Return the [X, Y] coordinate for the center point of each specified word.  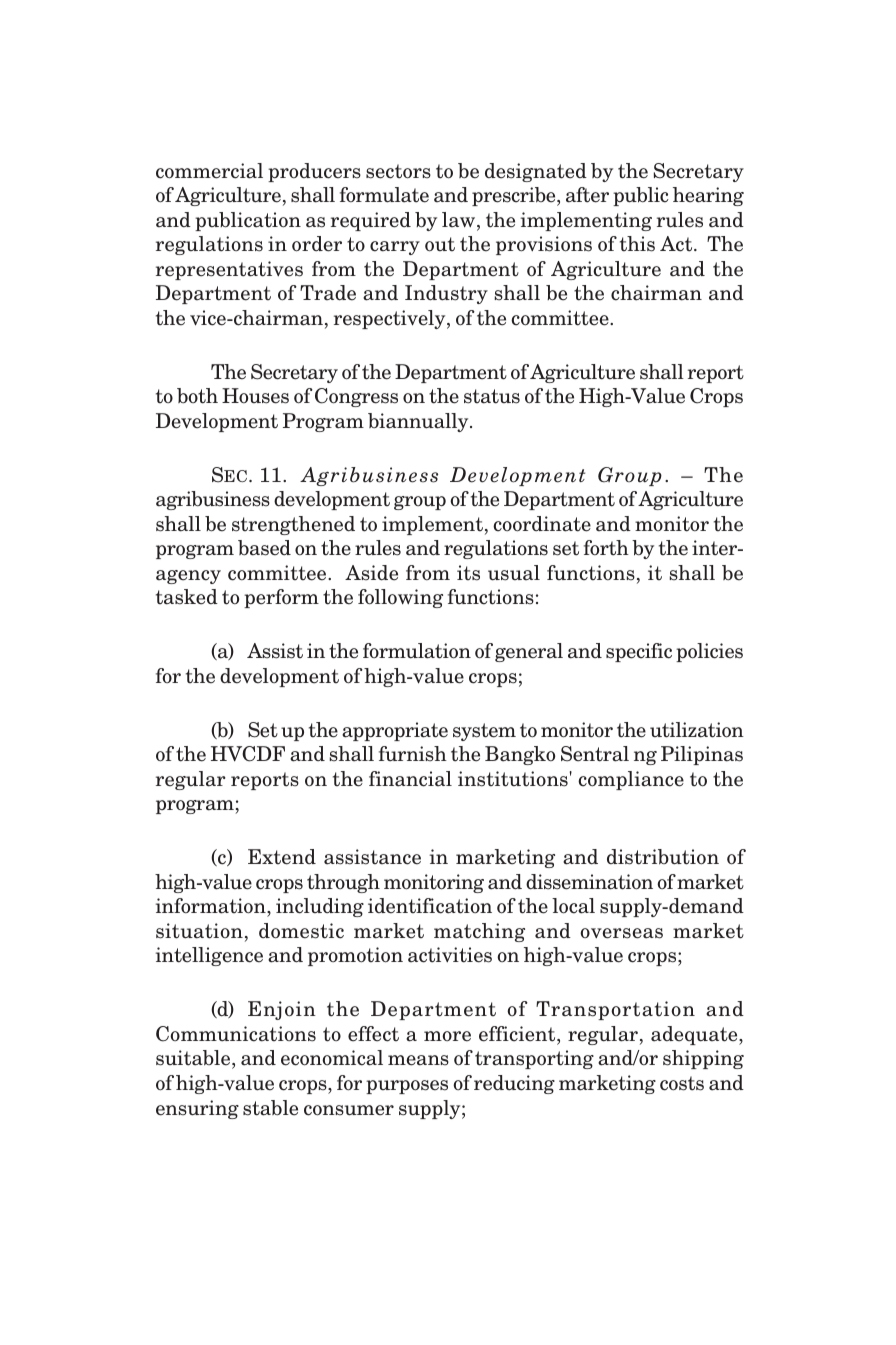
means [418, 1060]
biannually [419, 422]
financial [410, 779]
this [637, 244]
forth [606, 548]
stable [270, 1108]
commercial [209, 171]
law [460, 221]
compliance [631, 780]
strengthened [293, 525]
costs [682, 1083]
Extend [282, 857]
